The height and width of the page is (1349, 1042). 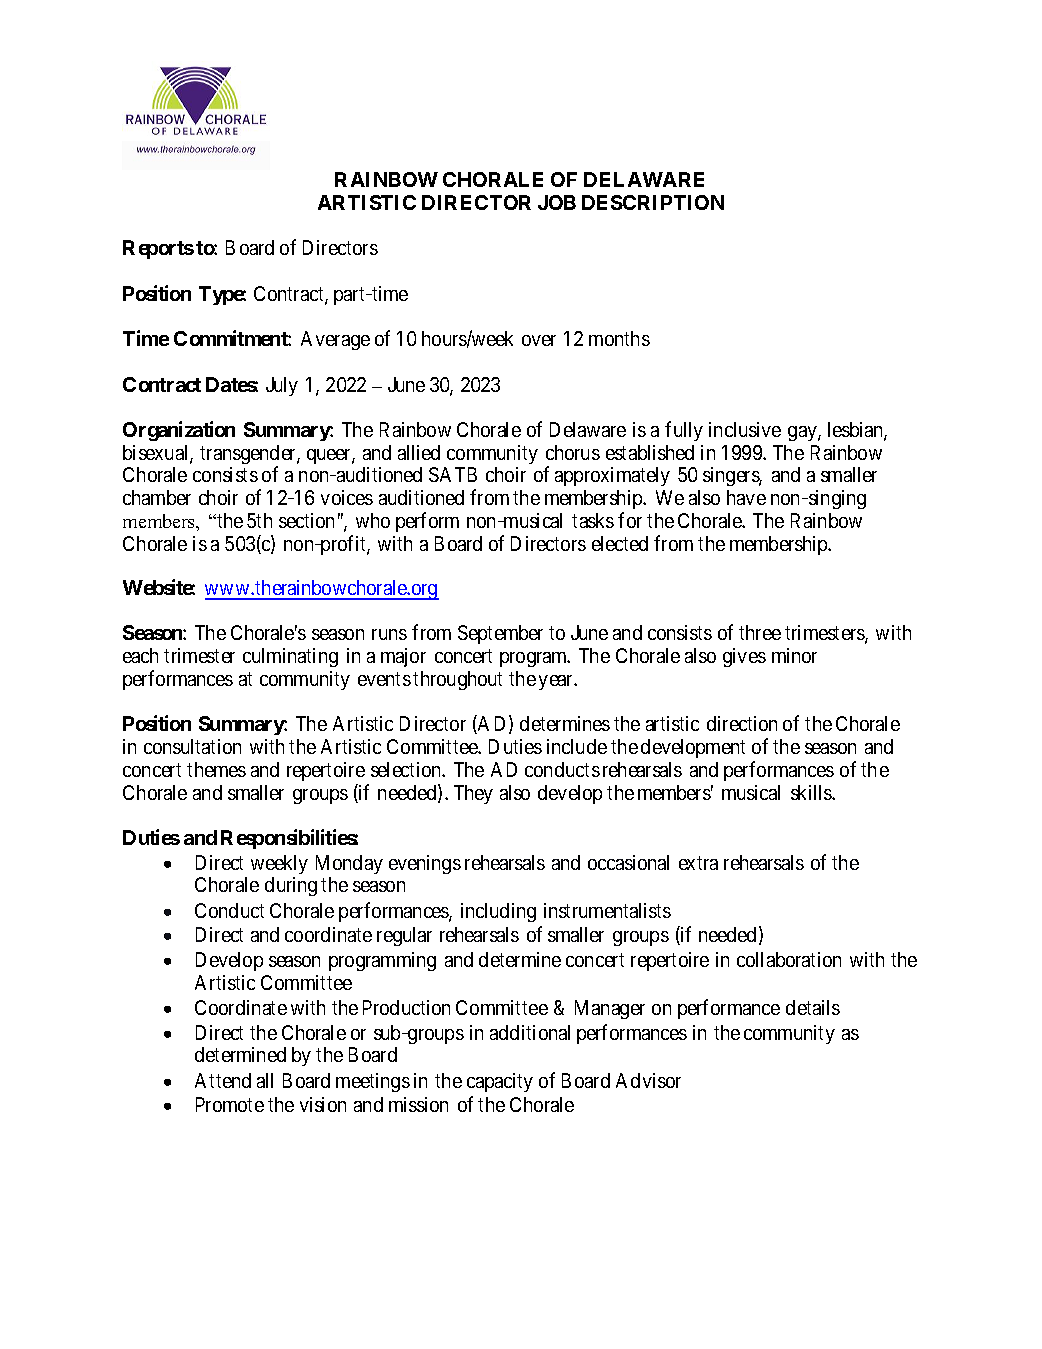 I want to click on have, so click(x=746, y=497).
